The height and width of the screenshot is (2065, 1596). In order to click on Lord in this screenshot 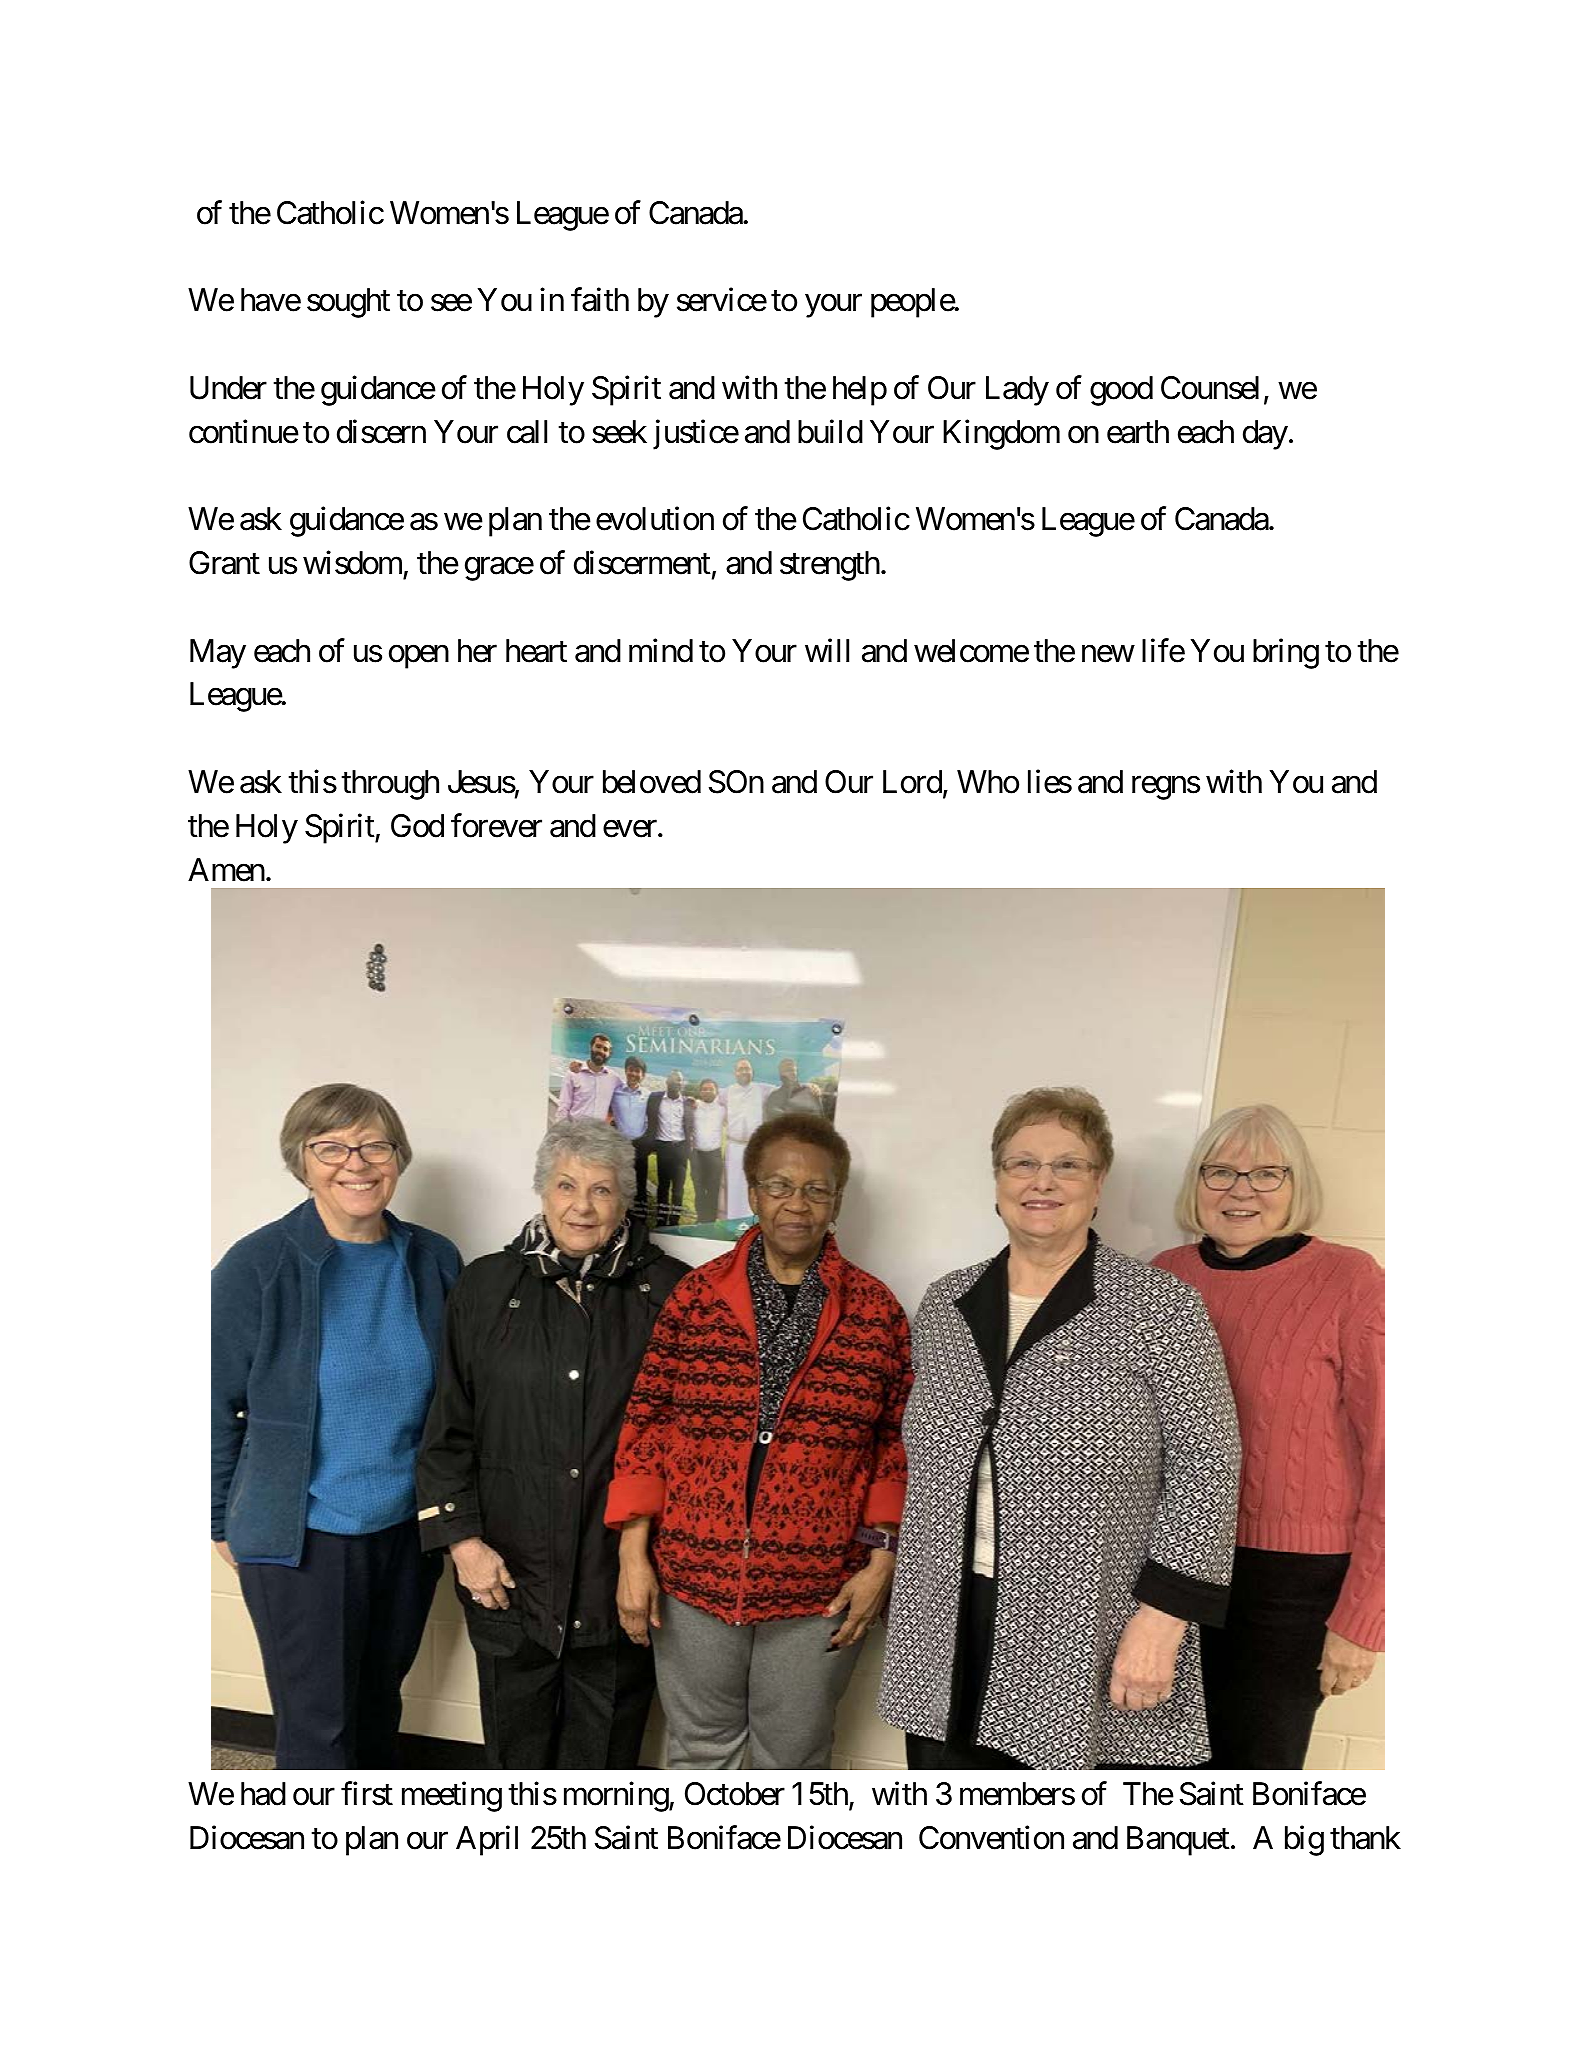, I will do `click(912, 782)`.
